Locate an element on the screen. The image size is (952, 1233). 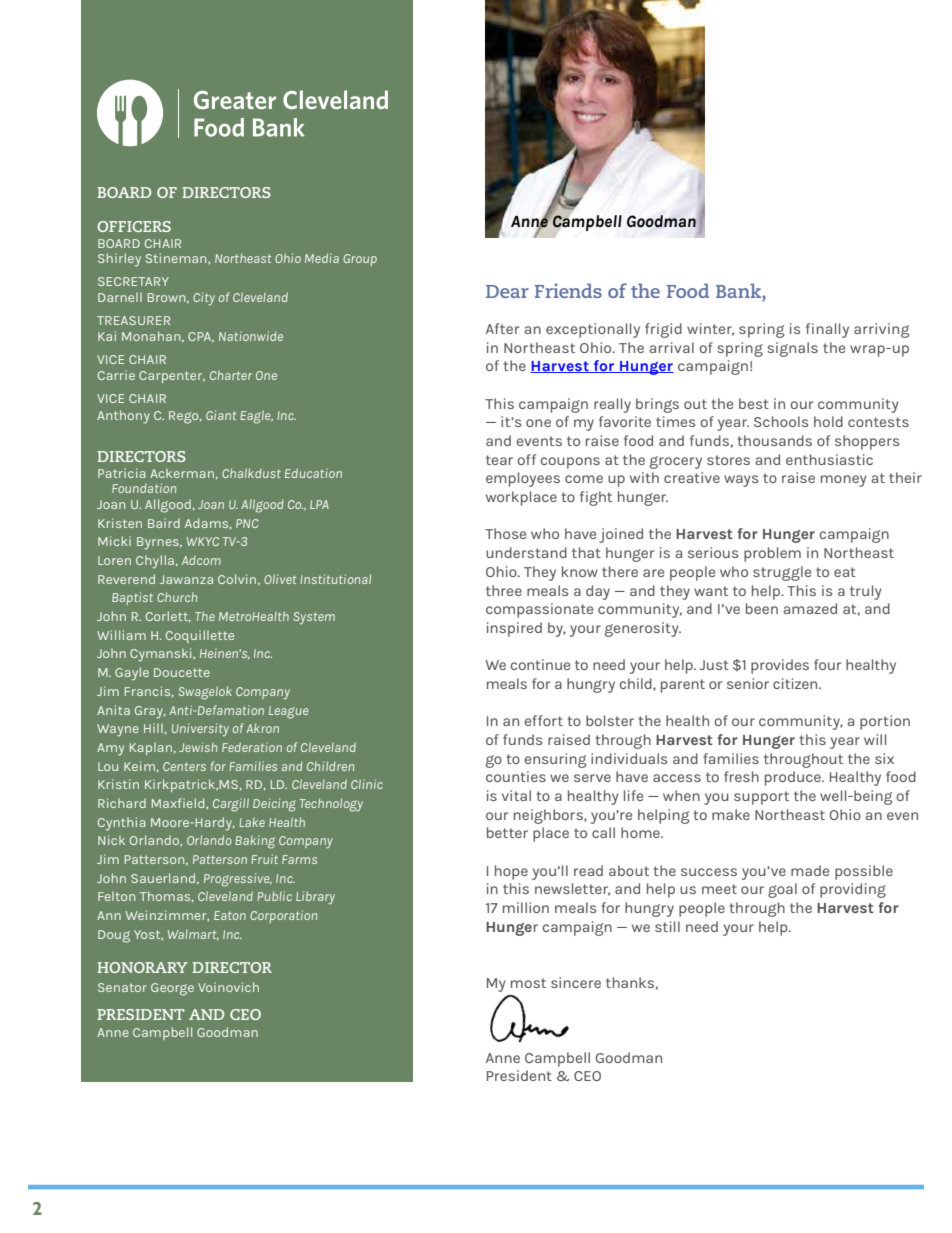
OFFICERS is located at coordinates (134, 226).
